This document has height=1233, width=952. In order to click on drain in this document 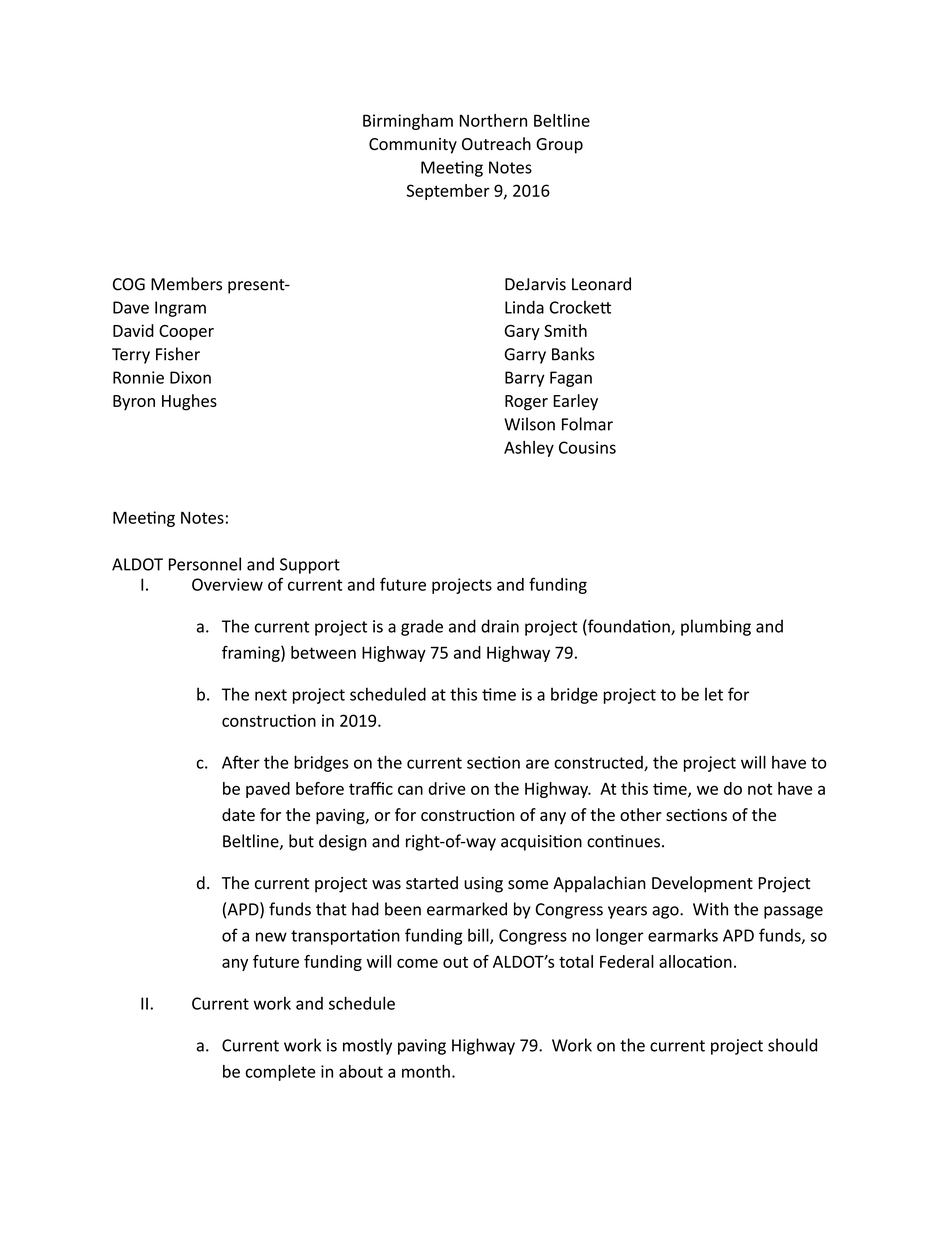, I will do `click(500, 626)`.
